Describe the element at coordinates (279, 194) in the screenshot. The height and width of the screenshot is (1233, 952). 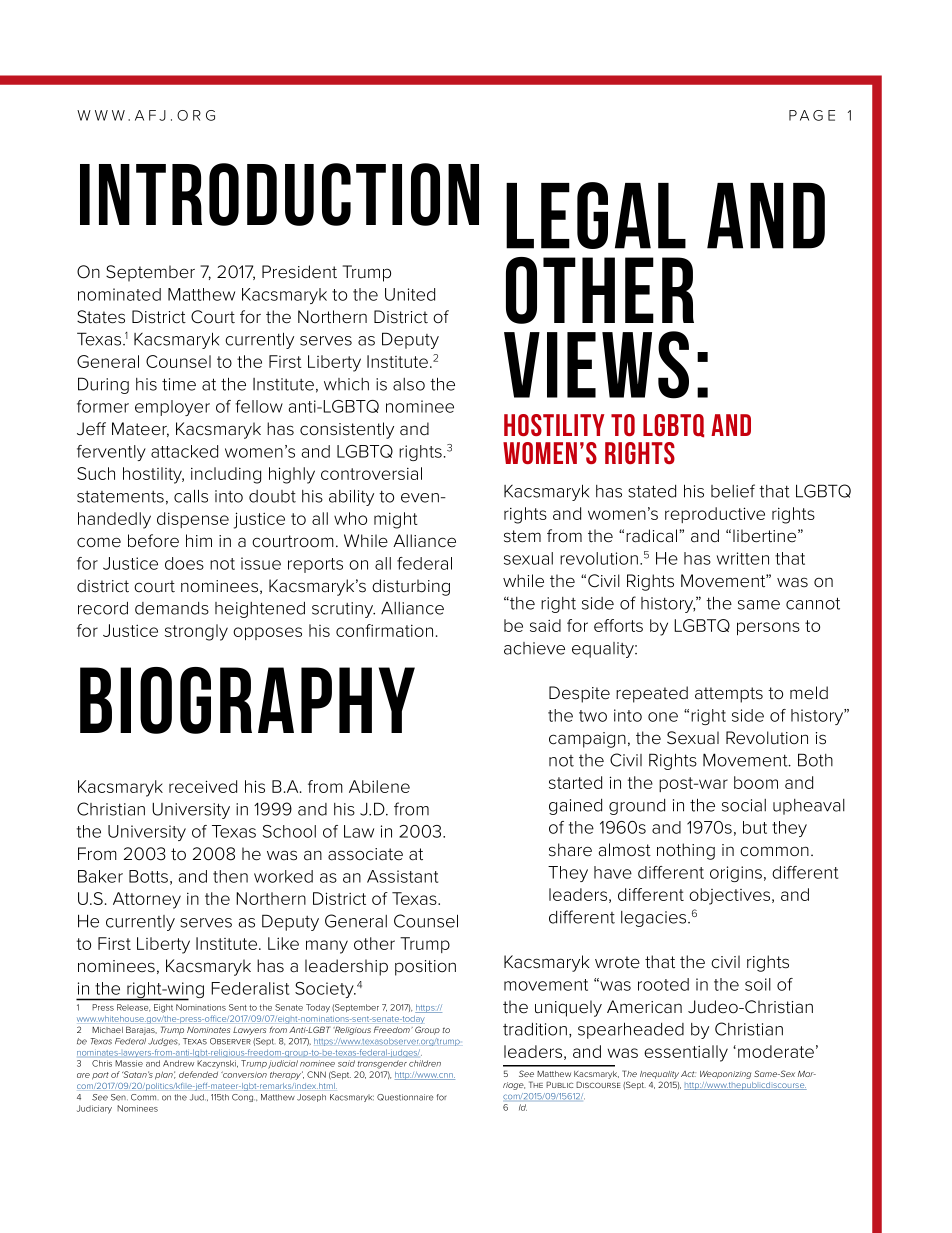
I see `INTRODUCTION` at that location.
